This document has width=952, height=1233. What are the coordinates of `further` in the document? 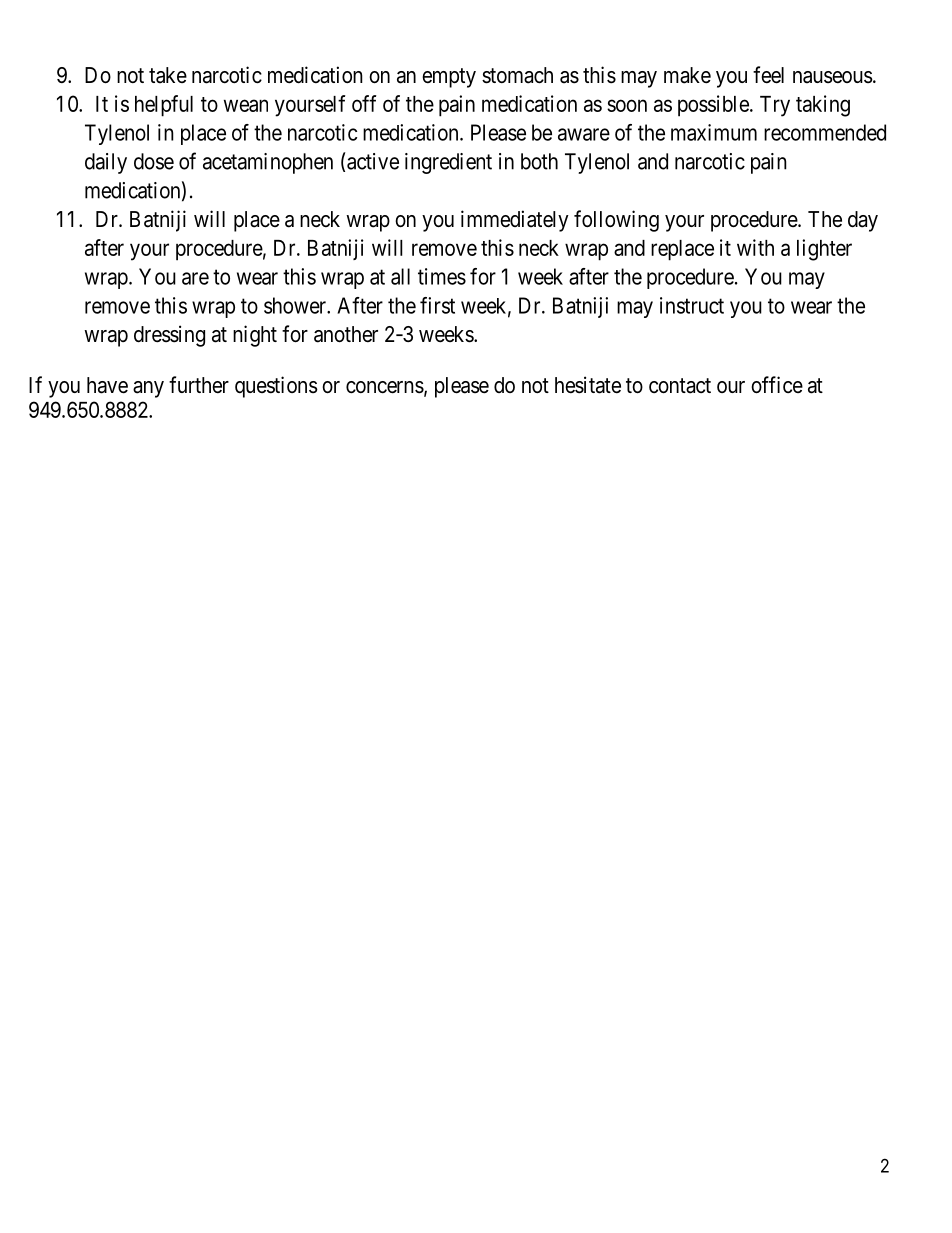 It's located at (199, 385).
